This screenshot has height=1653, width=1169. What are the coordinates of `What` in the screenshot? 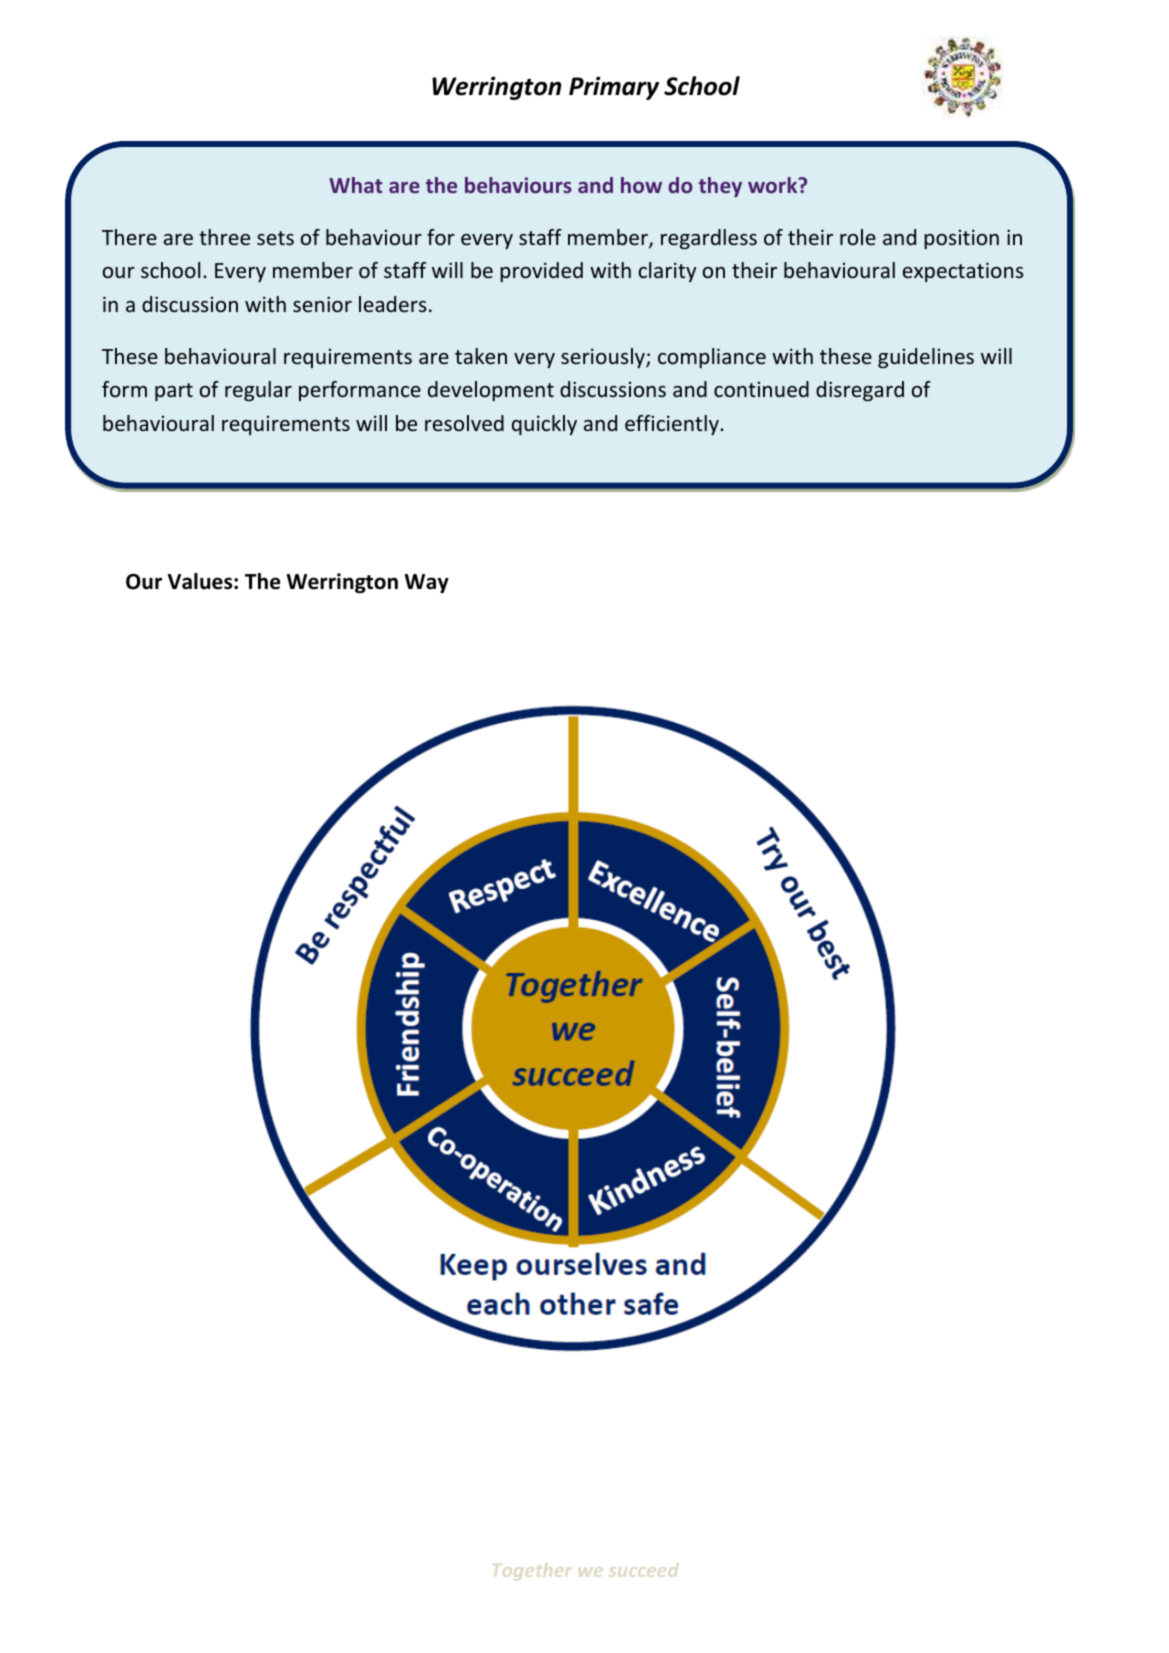 It's located at (355, 185).
